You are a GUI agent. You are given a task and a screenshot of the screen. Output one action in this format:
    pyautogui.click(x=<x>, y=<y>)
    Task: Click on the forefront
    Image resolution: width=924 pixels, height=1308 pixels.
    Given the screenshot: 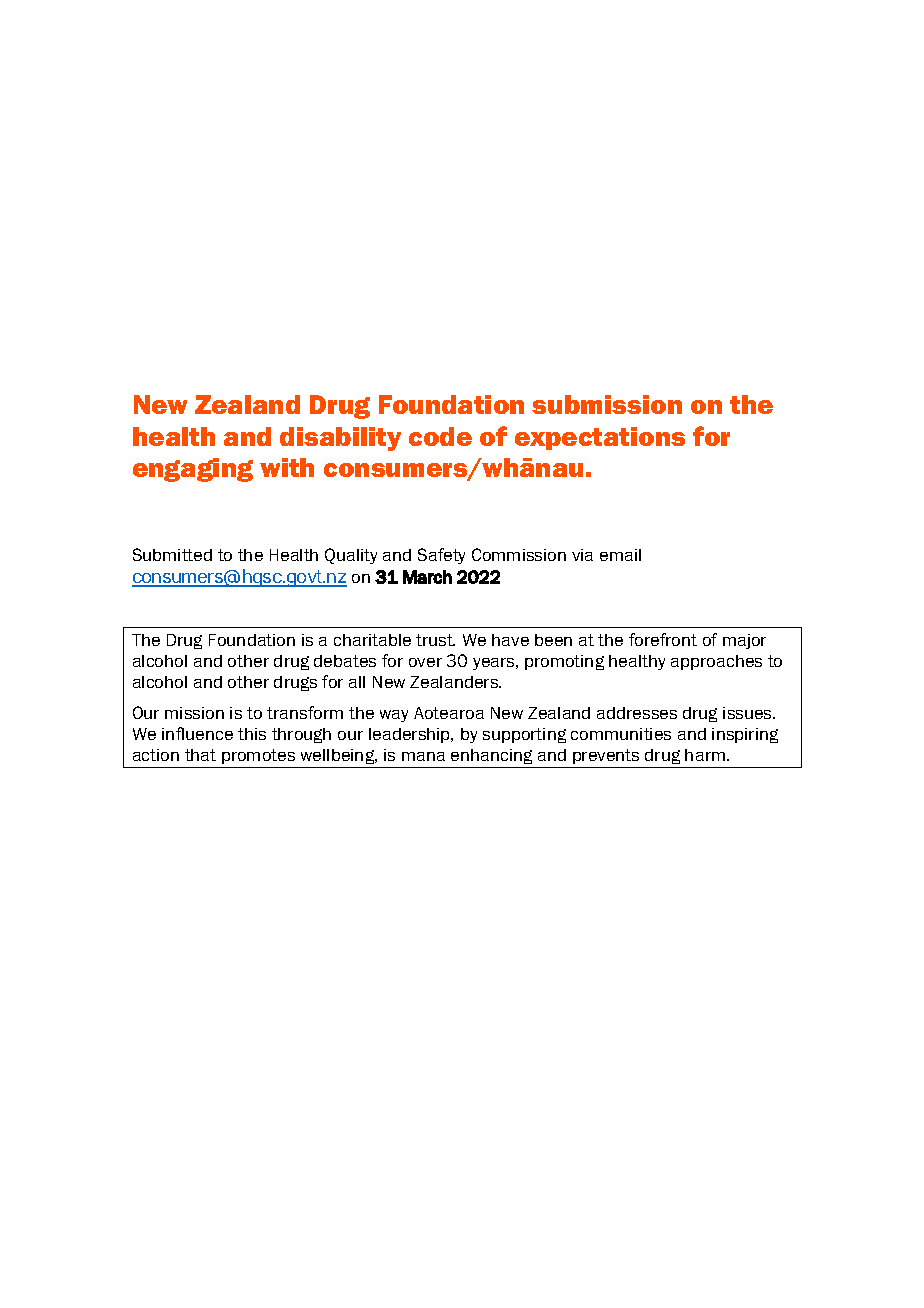 What is the action you would take?
    pyautogui.click(x=663, y=639)
